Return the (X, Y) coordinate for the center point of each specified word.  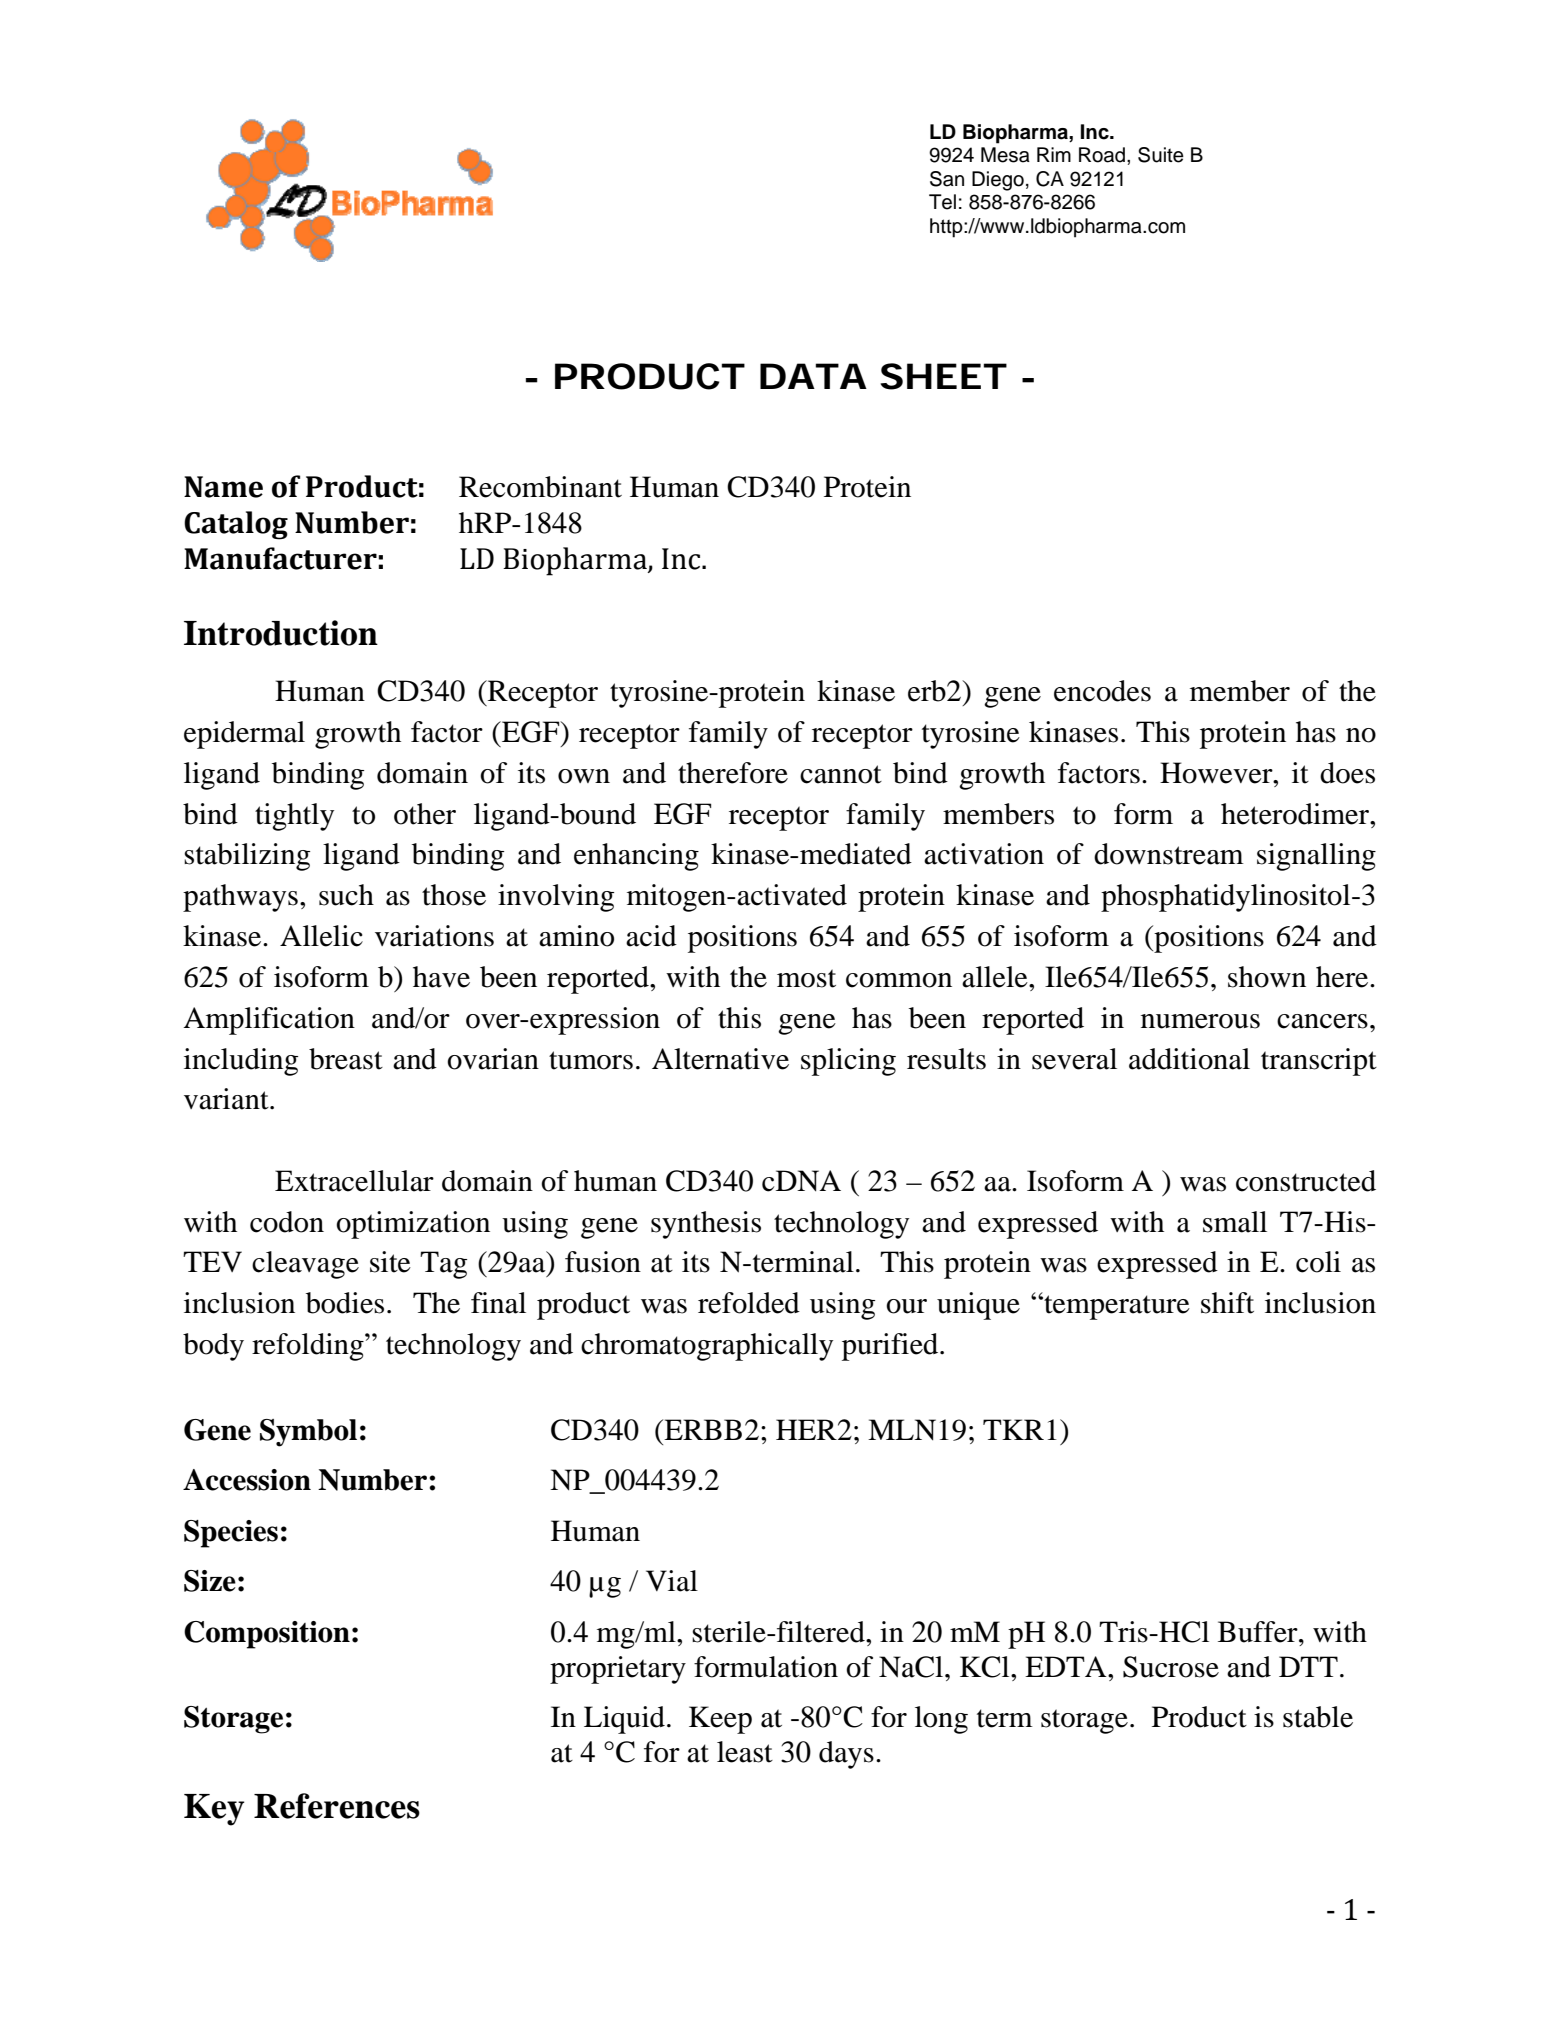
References (337, 1806)
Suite (1161, 155)
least (745, 1752)
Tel (942, 202)
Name (223, 487)
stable (1318, 1717)
